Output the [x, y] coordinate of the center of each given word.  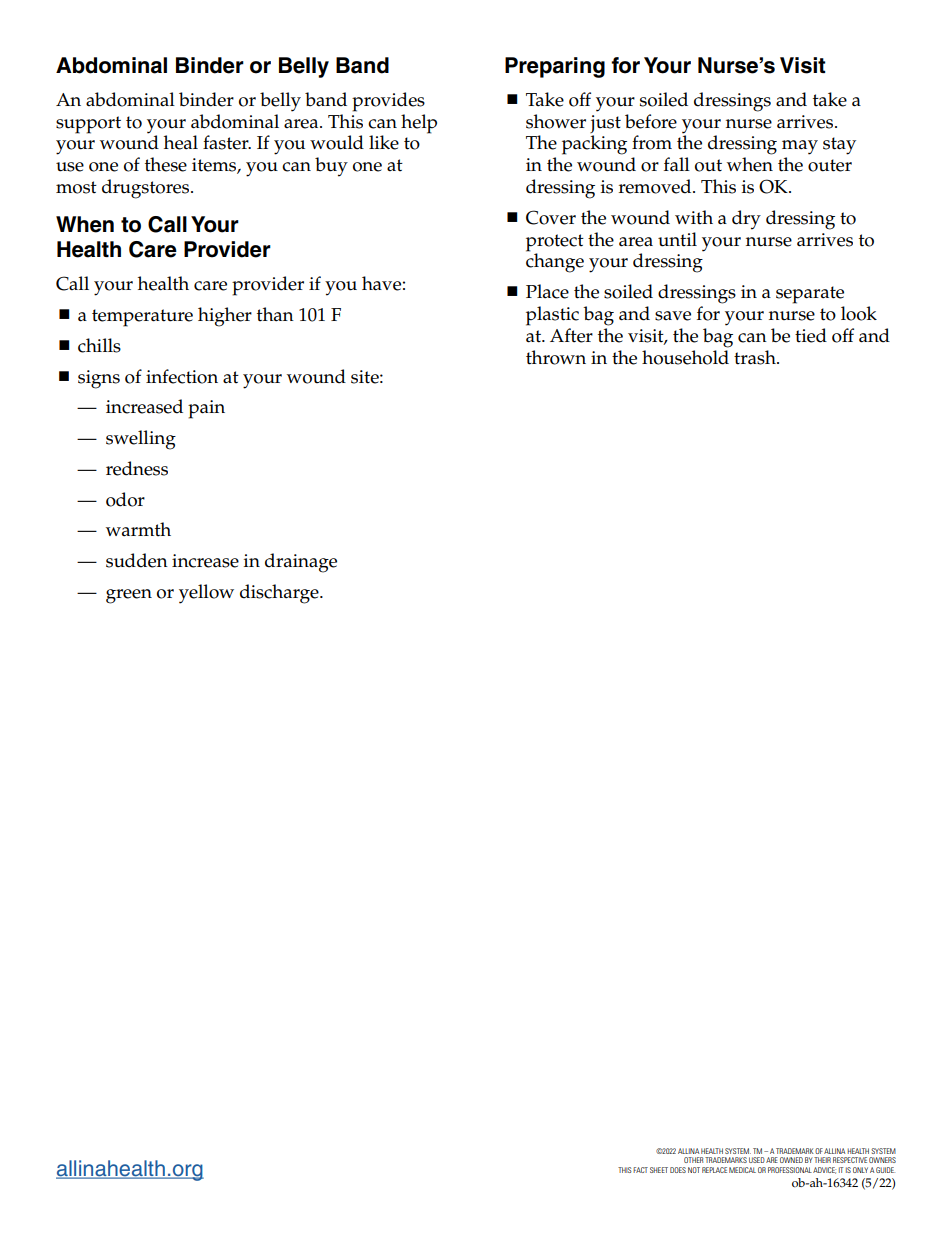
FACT [640, 1170]
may [800, 147]
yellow [206, 594]
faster [227, 142]
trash [756, 357]
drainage [301, 563]
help [419, 124]
